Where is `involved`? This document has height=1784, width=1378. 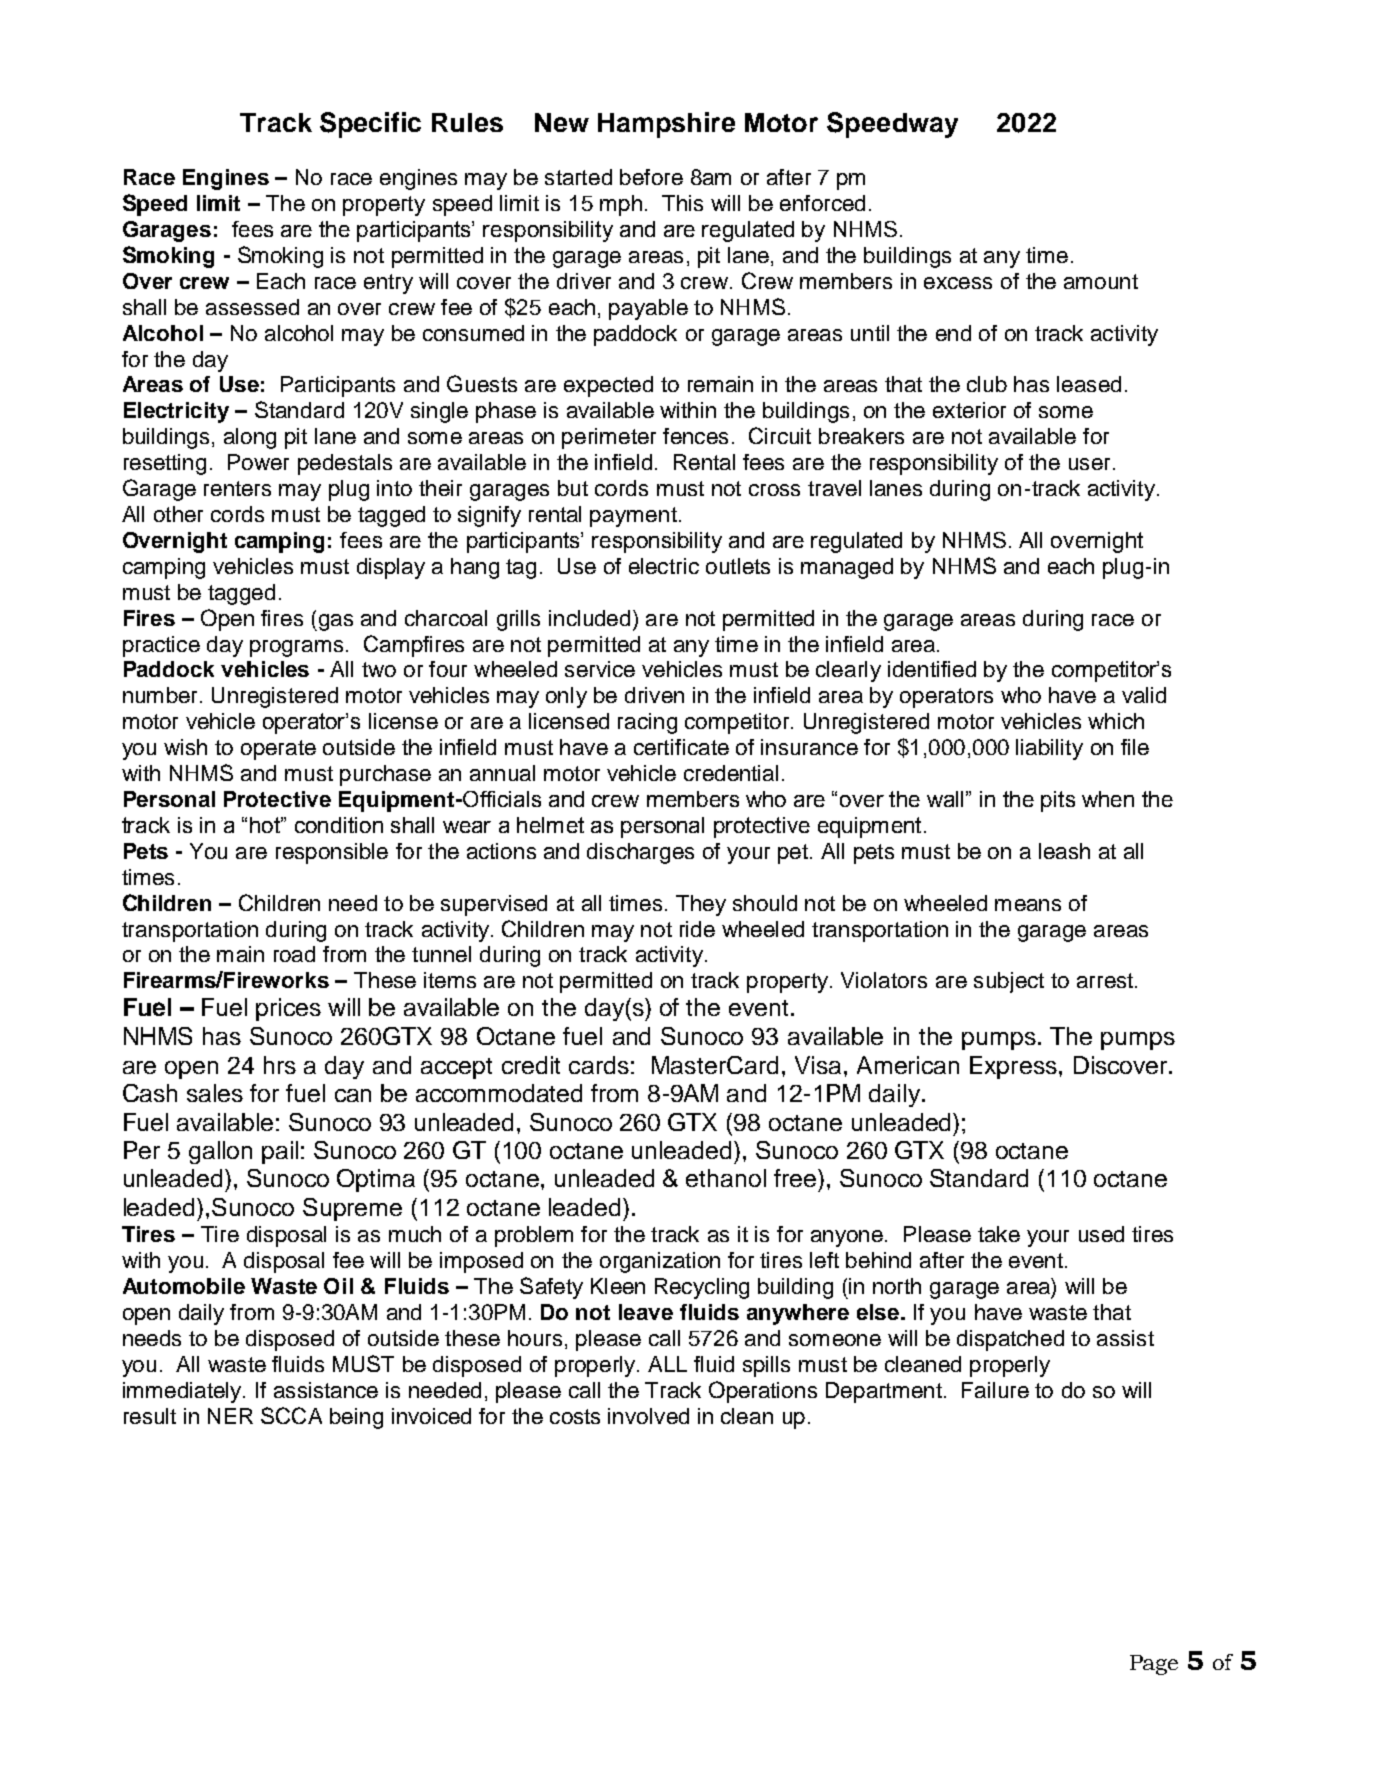
involved is located at coordinates (648, 1416).
